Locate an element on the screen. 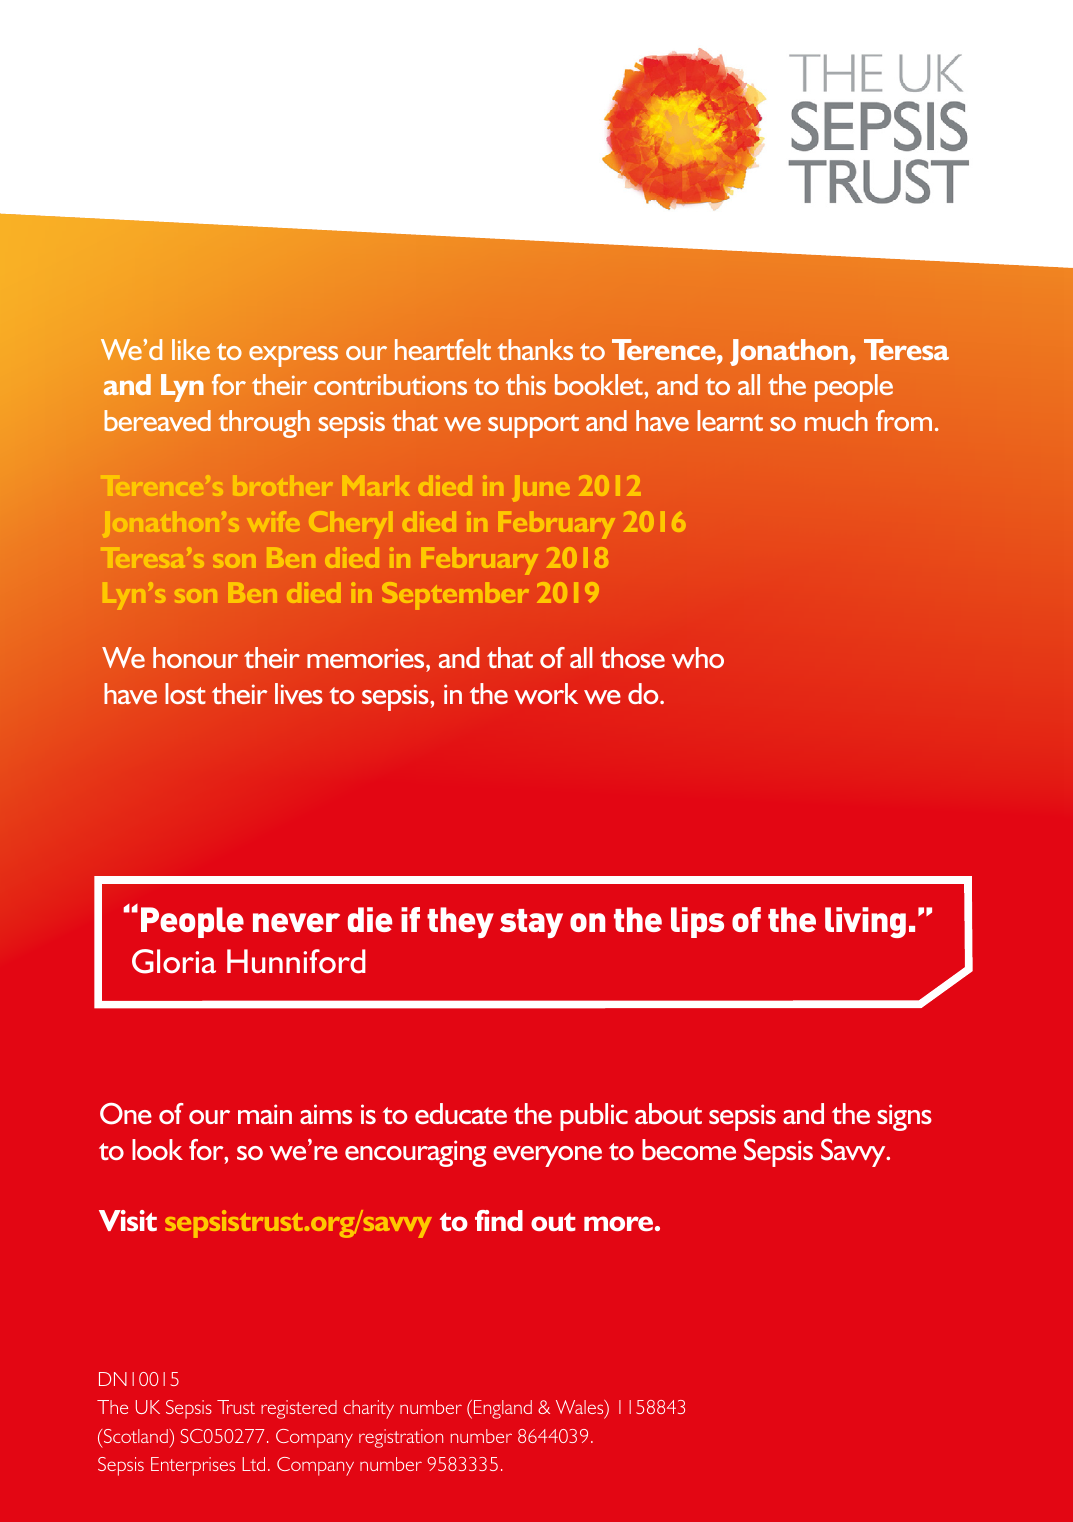 The height and width of the screenshot is (1522, 1073). like is located at coordinates (191, 349).
